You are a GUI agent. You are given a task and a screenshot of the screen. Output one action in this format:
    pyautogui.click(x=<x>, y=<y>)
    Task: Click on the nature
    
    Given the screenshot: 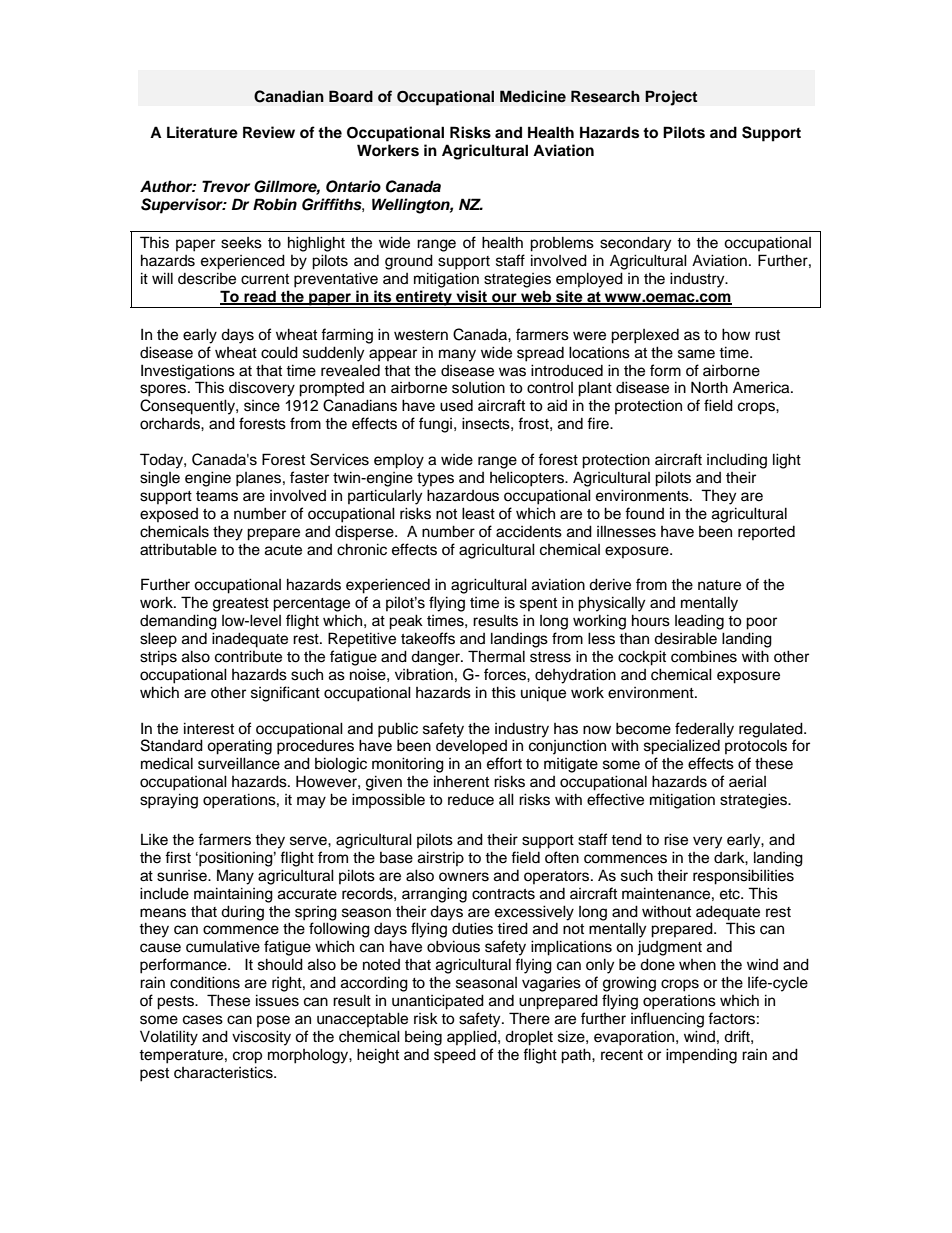 What is the action you would take?
    pyautogui.click(x=719, y=585)
